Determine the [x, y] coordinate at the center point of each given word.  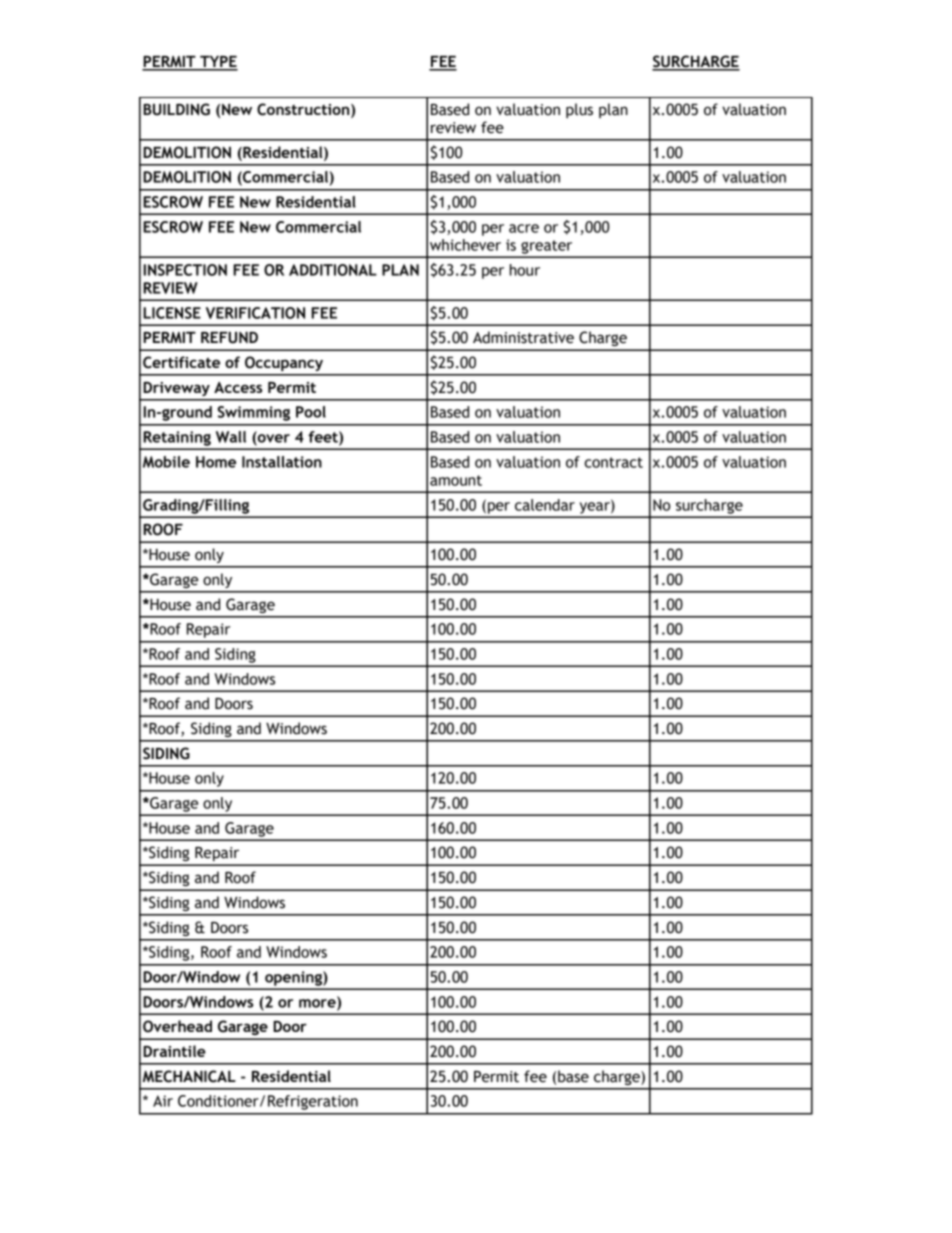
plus [579, 110]
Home [216, 462]
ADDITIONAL [333, 270]
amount [456, 480]
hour [525, 270]
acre [524, 228]
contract [614, 462]
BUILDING [176, 109]
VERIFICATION [255, 313]
